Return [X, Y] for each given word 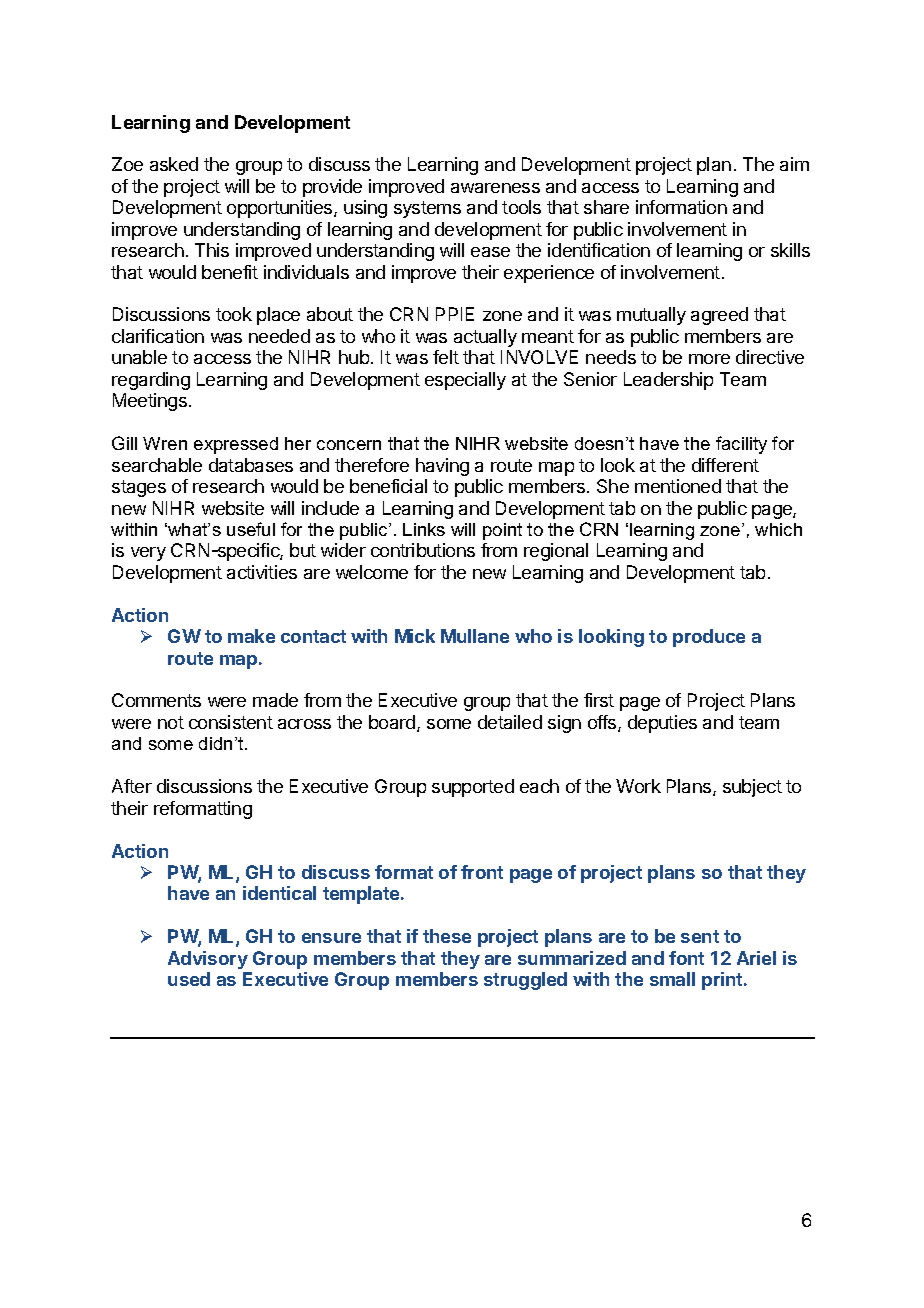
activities [262, 572]
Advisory [208, 960]
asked [174, 164]
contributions [423, 550]
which [778, 529]
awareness [495, 188]
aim [794, 164]
